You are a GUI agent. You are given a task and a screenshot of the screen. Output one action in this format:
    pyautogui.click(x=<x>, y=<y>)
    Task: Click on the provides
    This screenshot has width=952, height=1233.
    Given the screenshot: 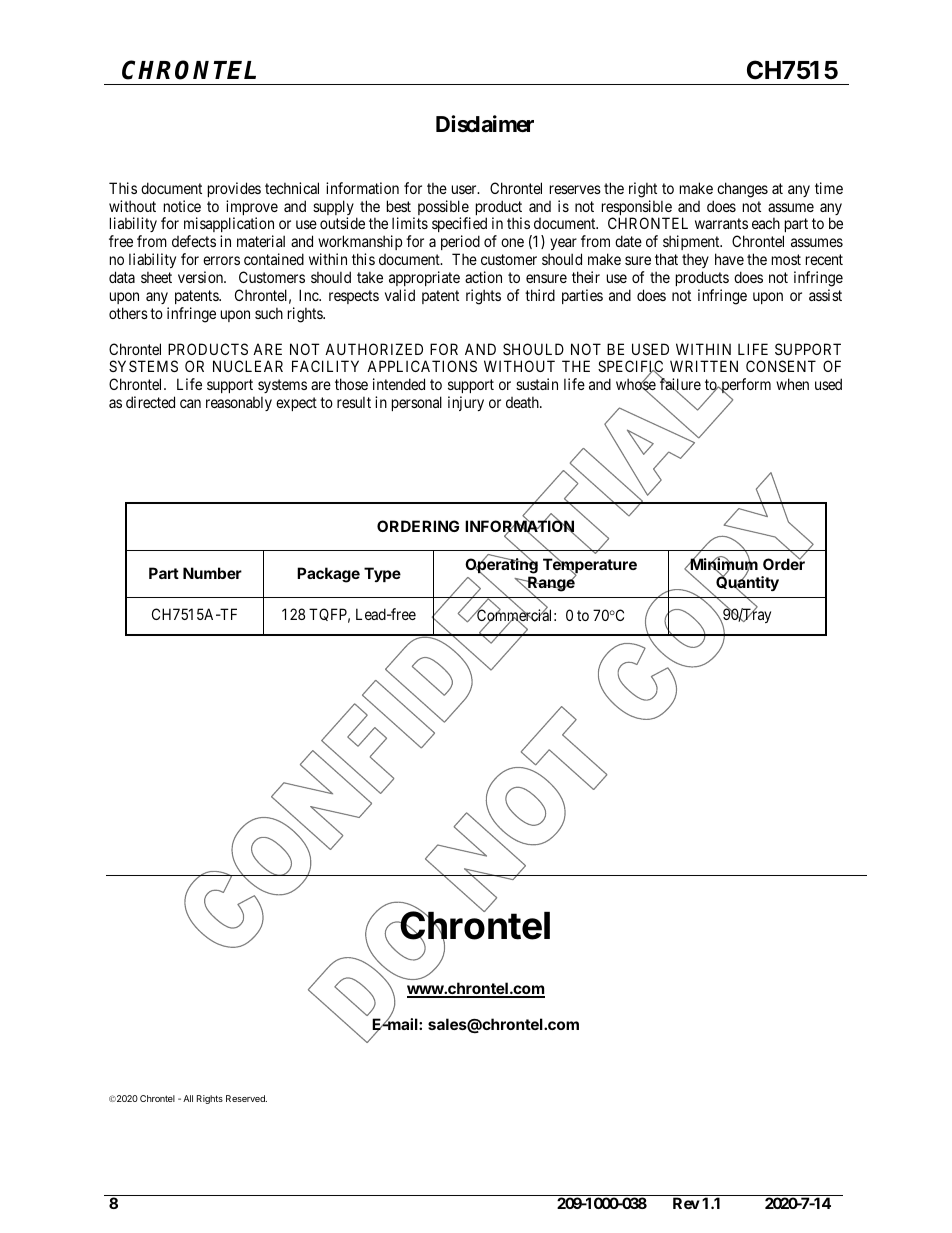 What is the action you would take?
    pyautogui.click(x=234, y=189)
